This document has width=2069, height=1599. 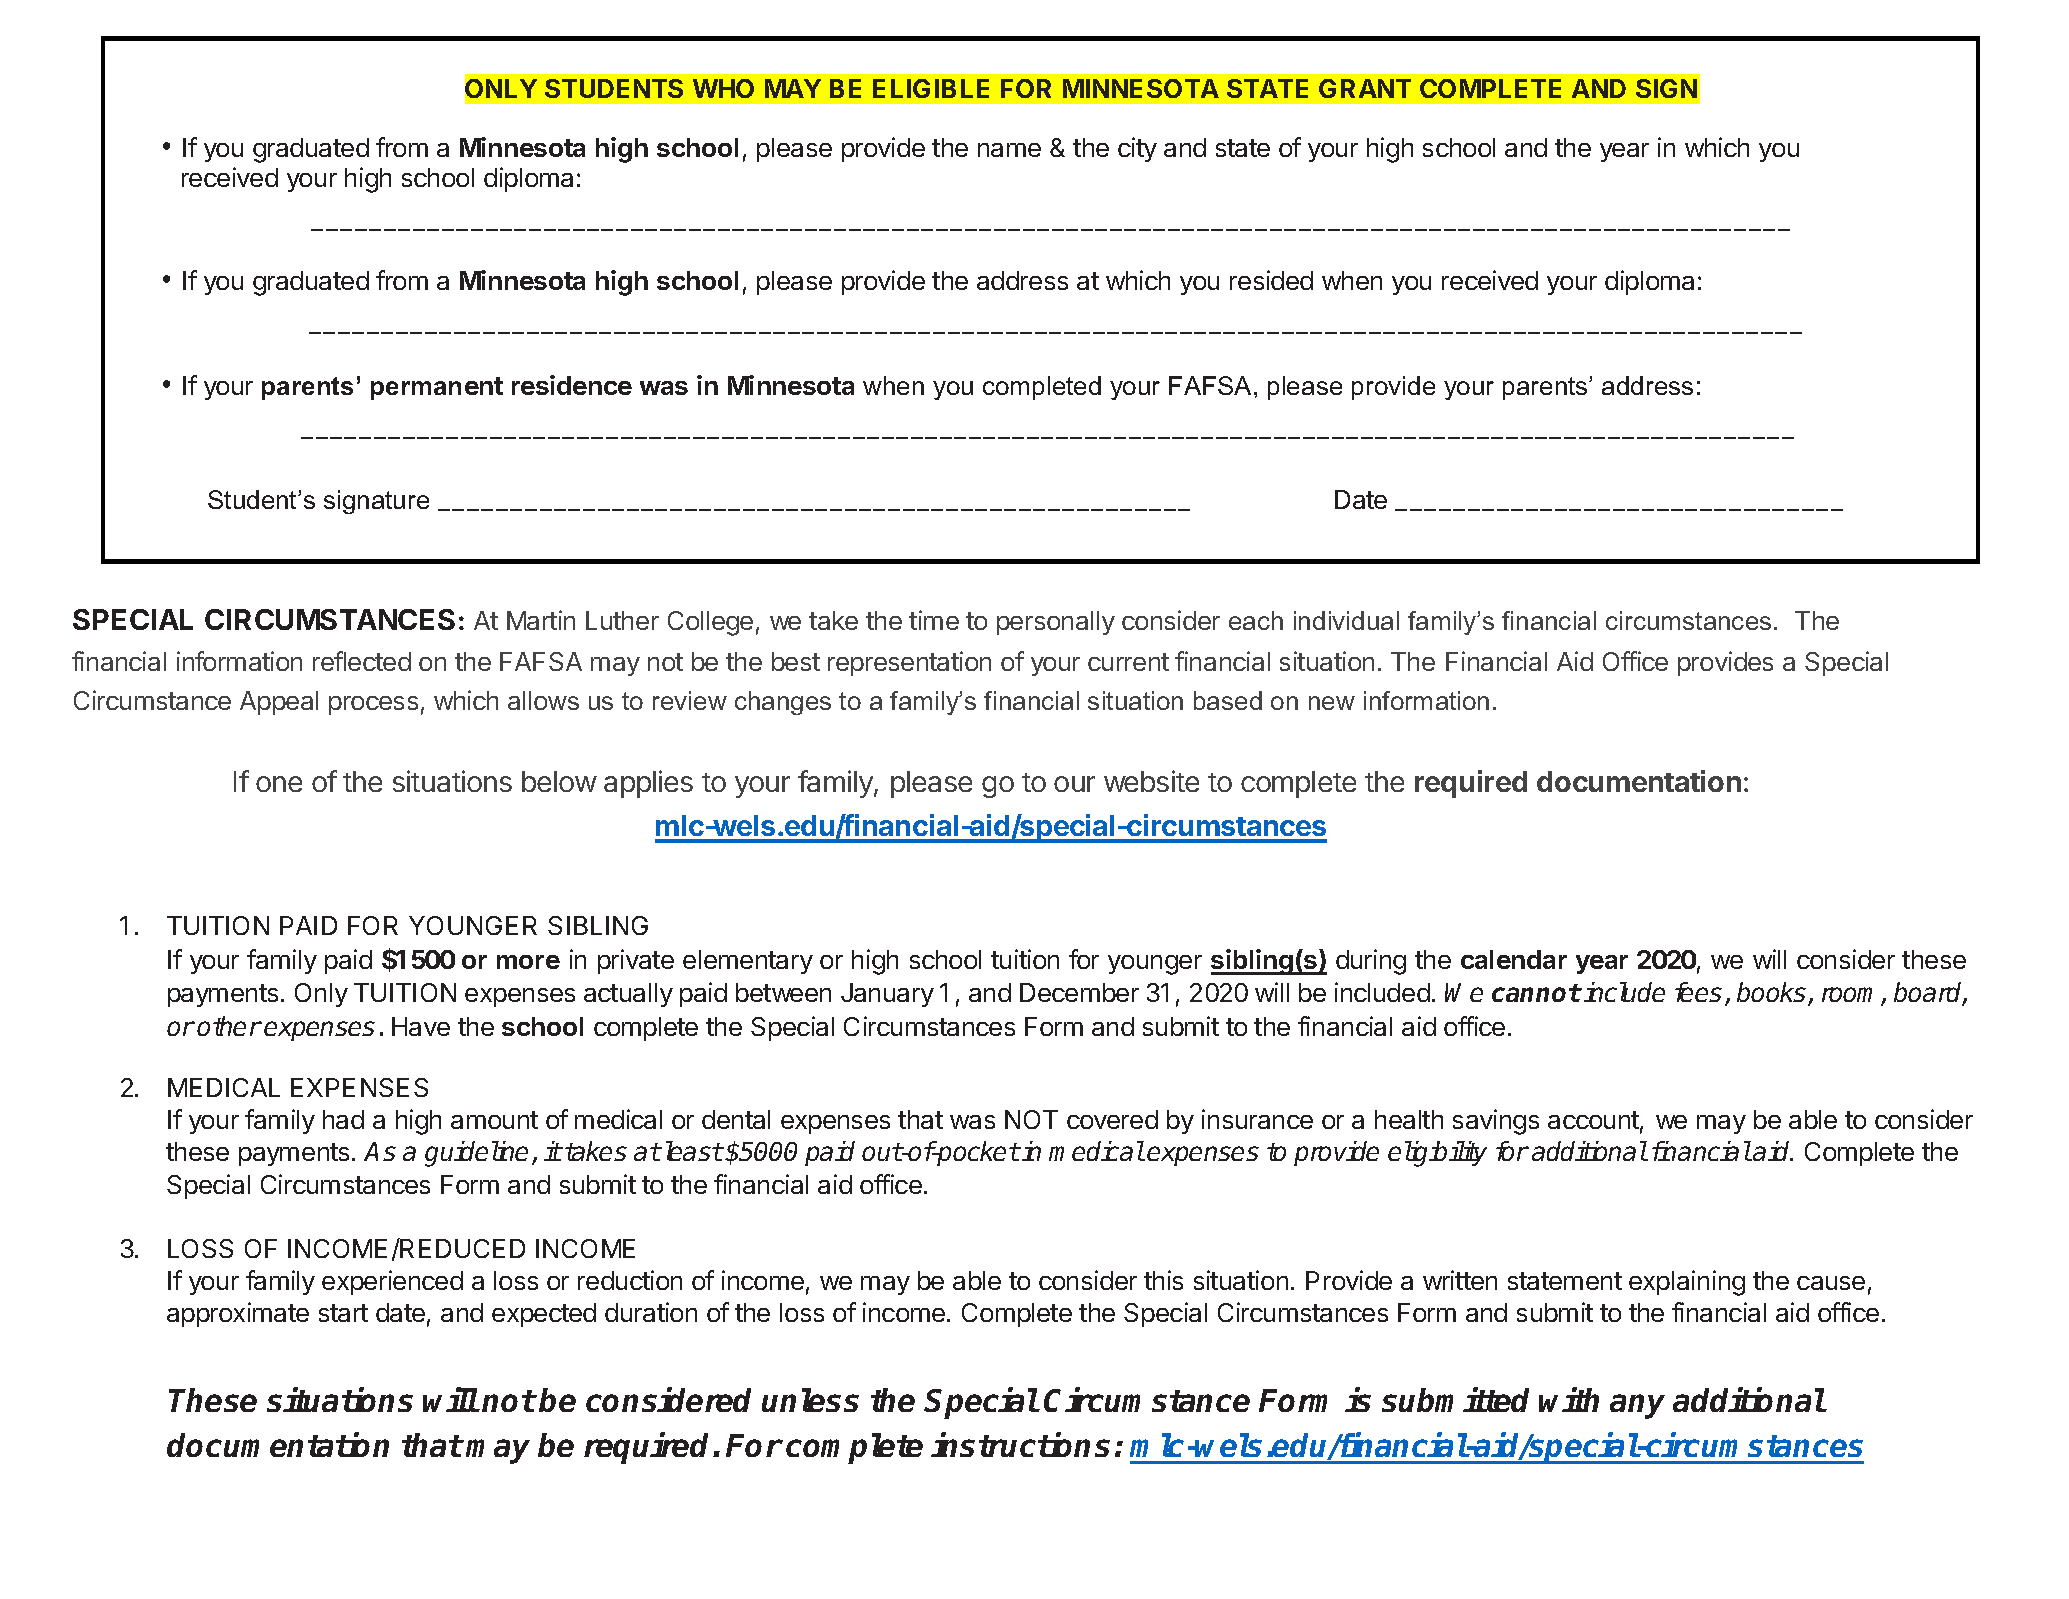 I want to click on start, so click(x=343, y=1313).
